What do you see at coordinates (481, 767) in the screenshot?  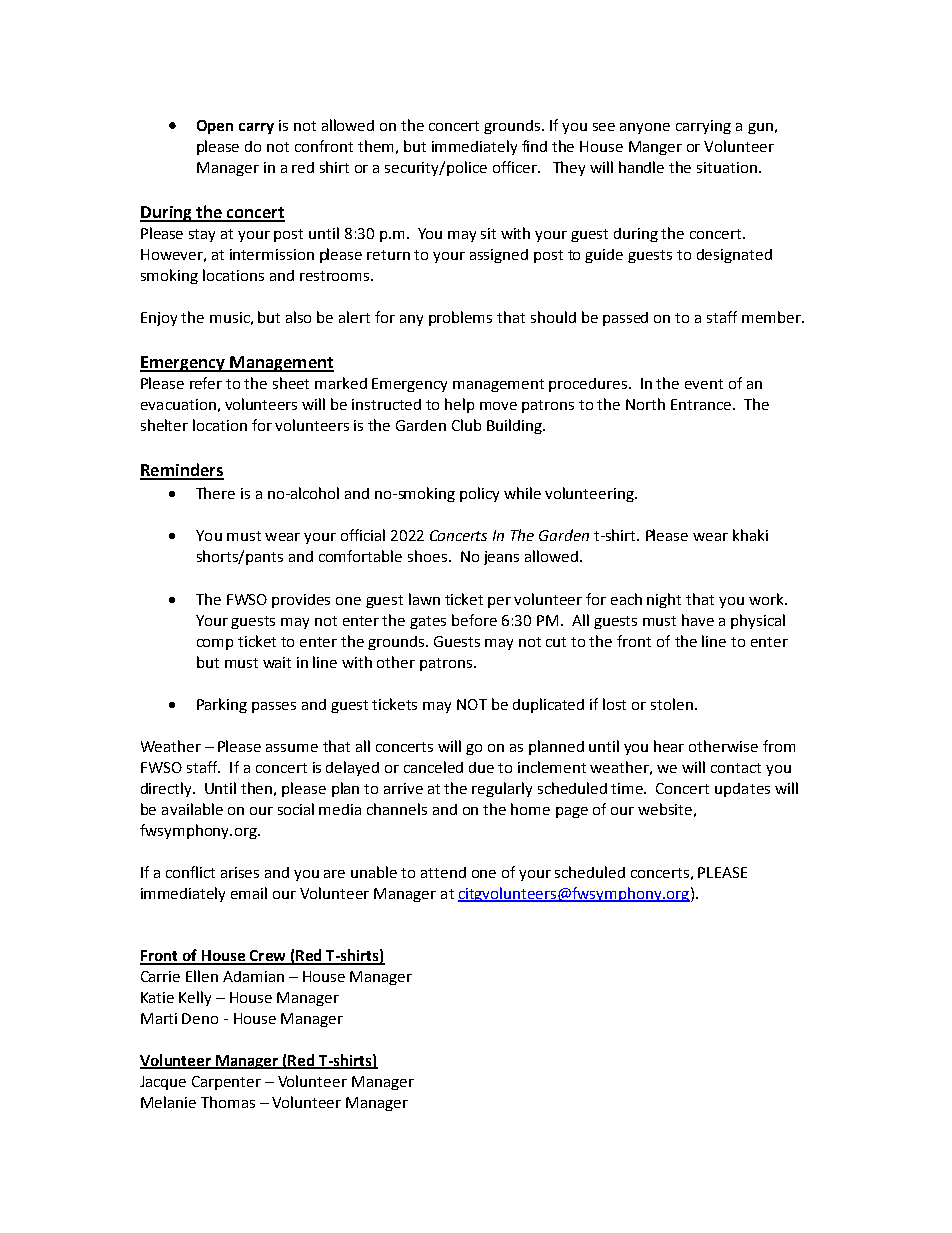 I see `due` at bounding box center [481, 767].
